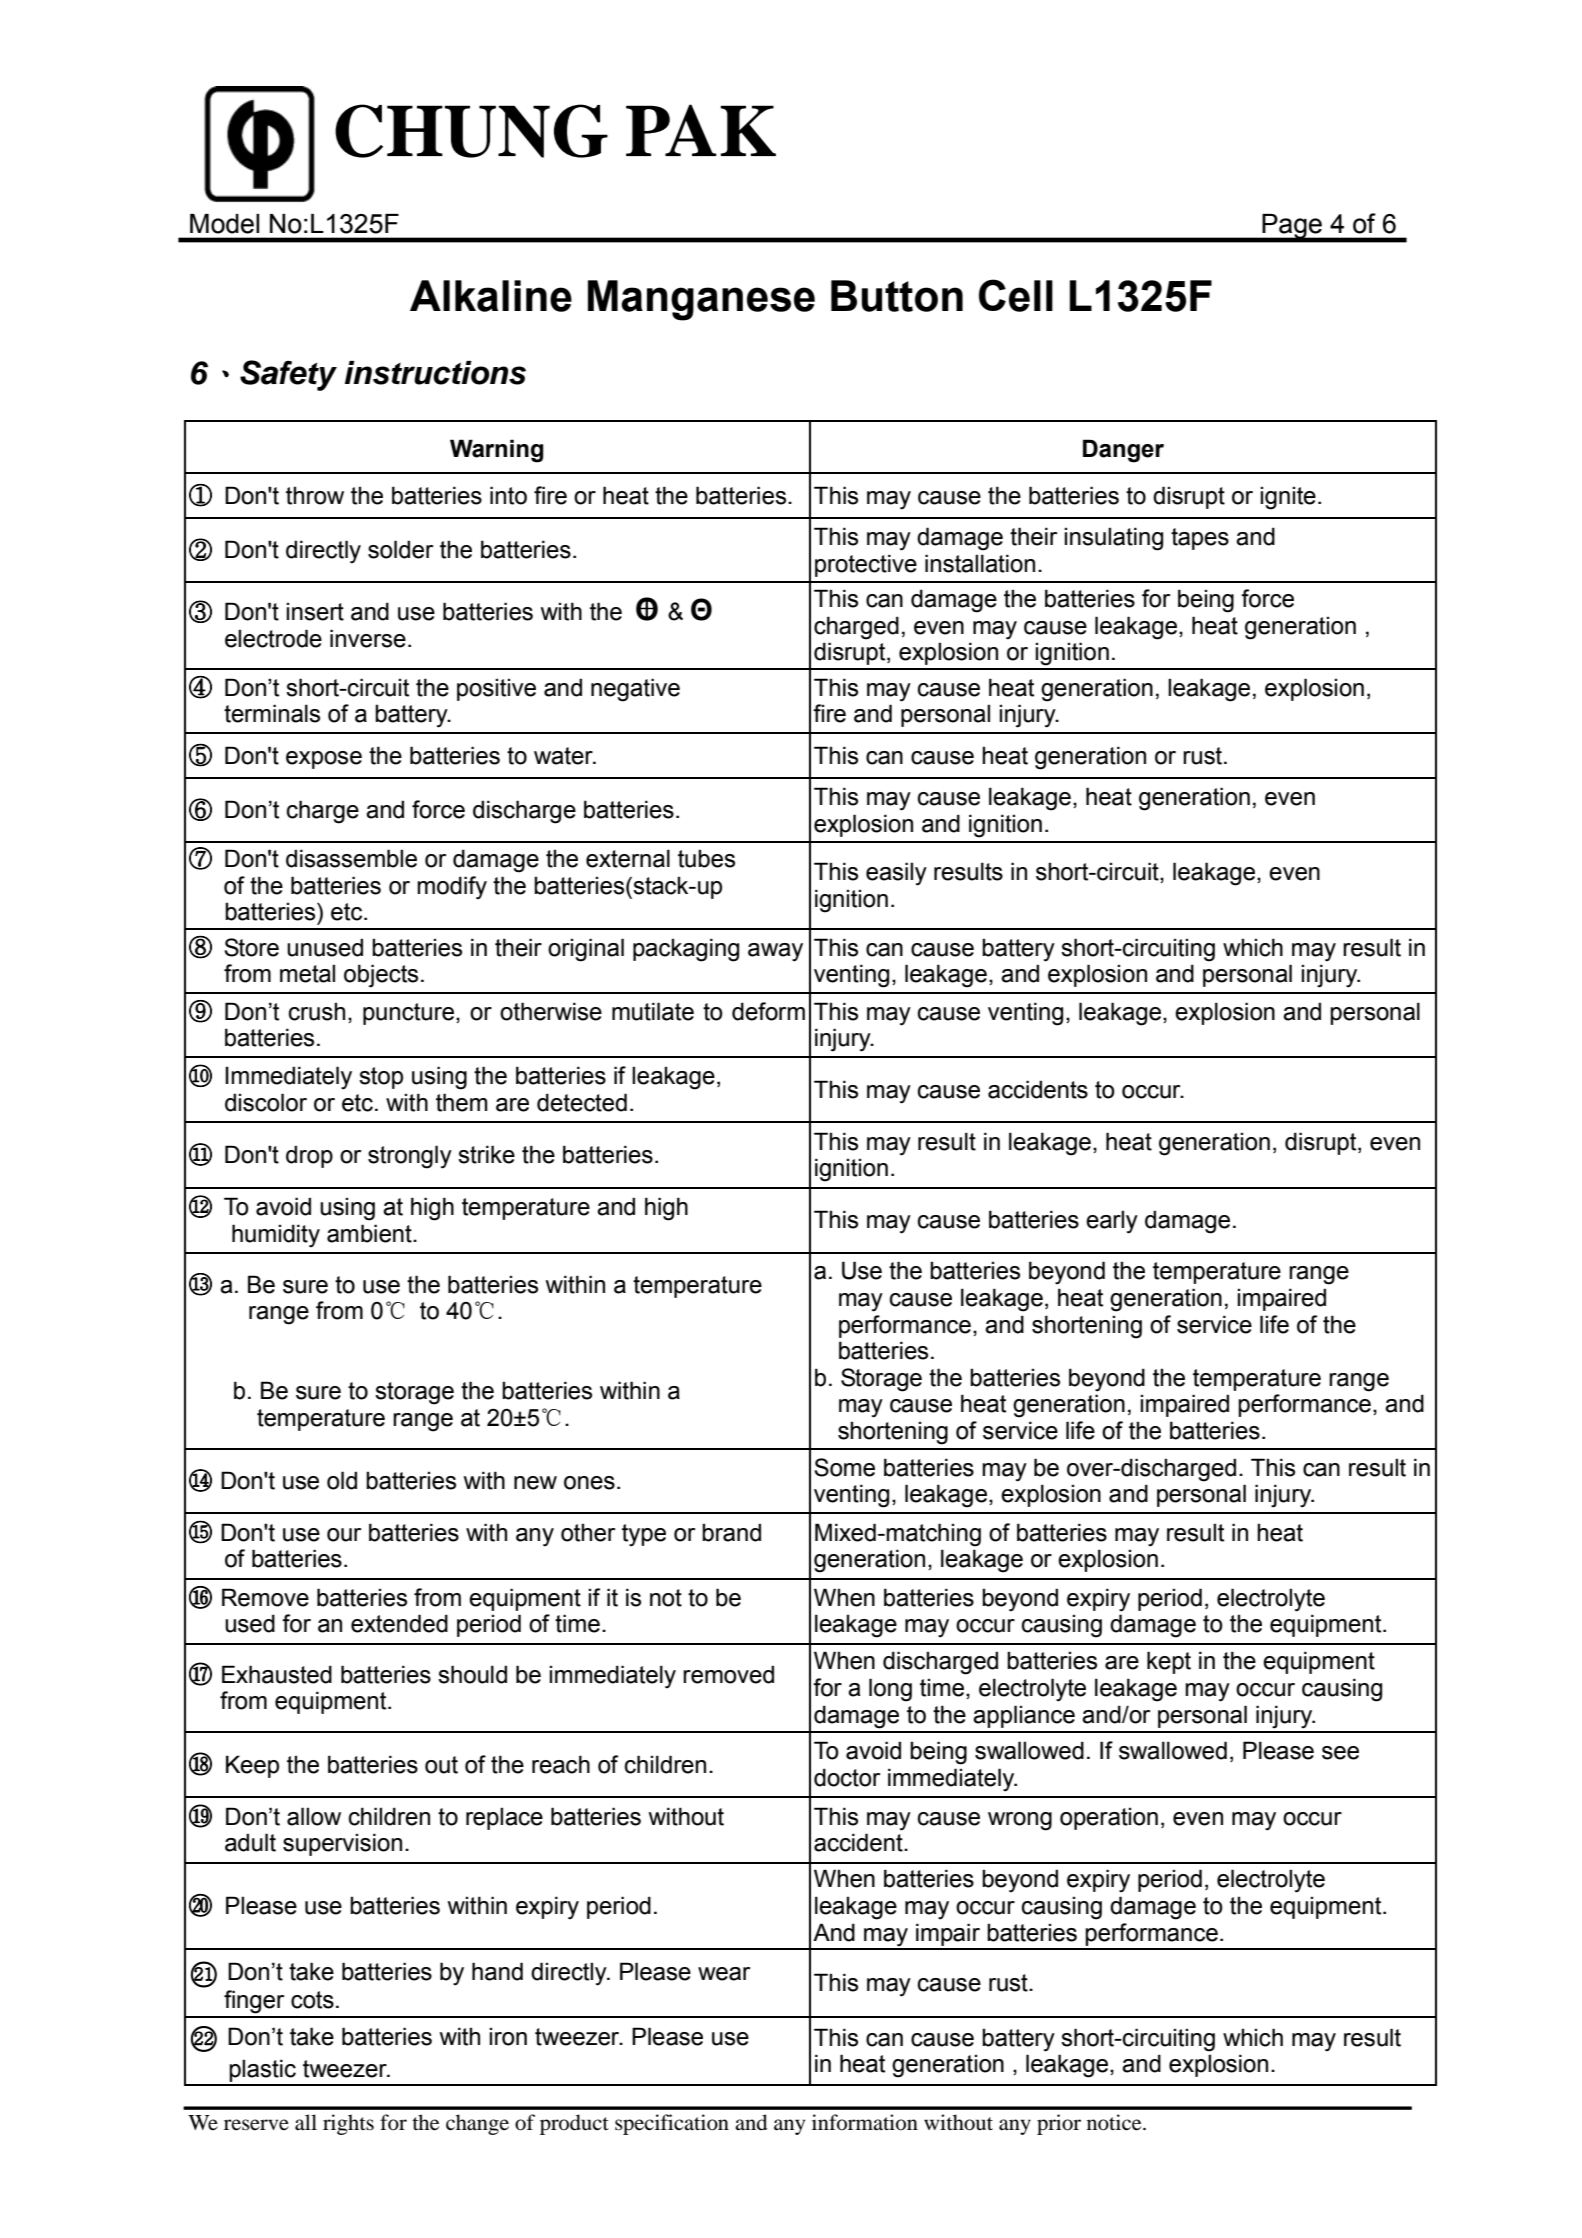 The height and width of the screenshot is (2238, 1582). What do you see at coordinates (865, 2122) in the screenshot?
I see `information` at bounding box center [865, 2122].
